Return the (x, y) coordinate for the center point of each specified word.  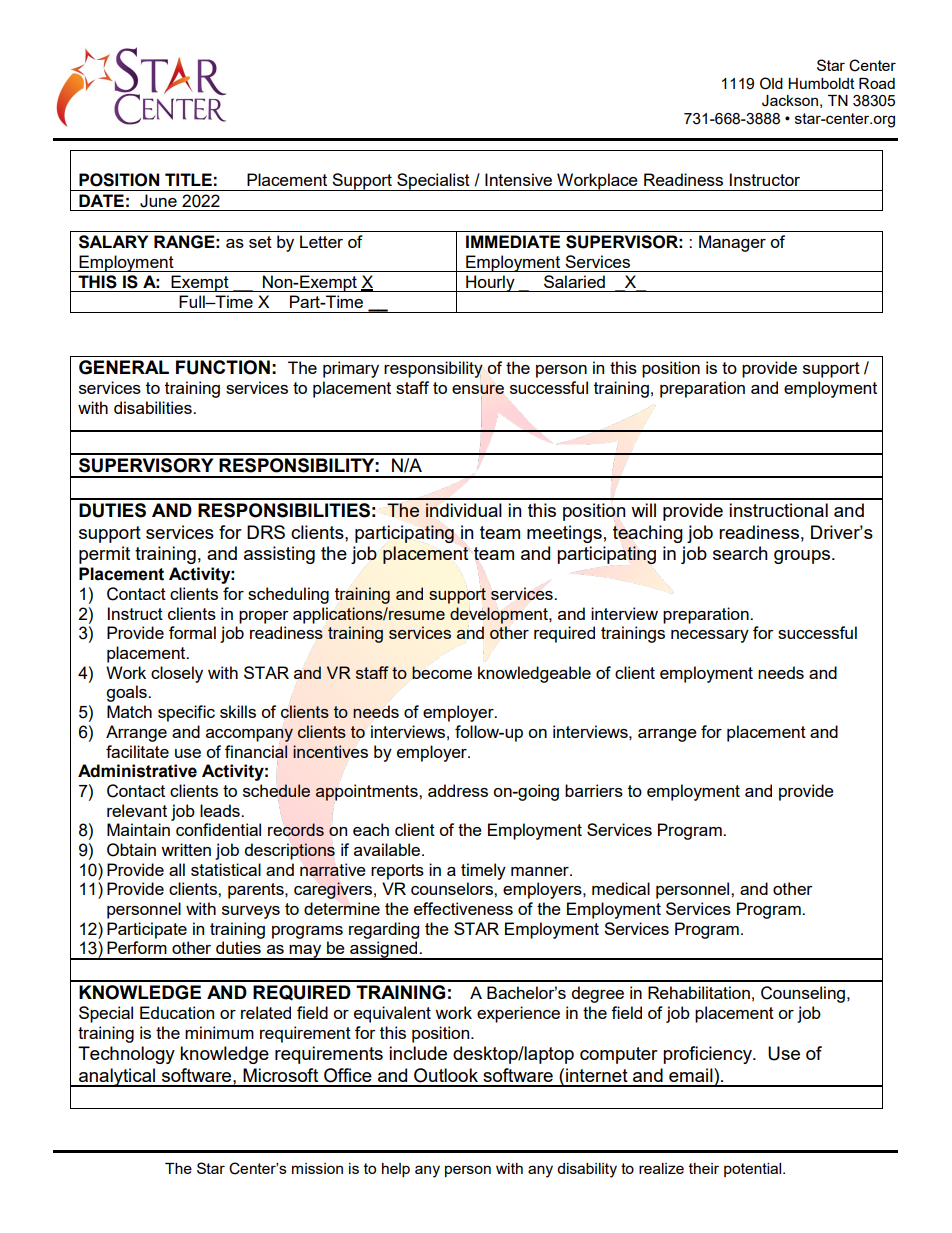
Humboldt (821, 83)
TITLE (188, 179)
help (396, 1170)
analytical (117, 1077)
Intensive (518, 179)
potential (754, 1170)
